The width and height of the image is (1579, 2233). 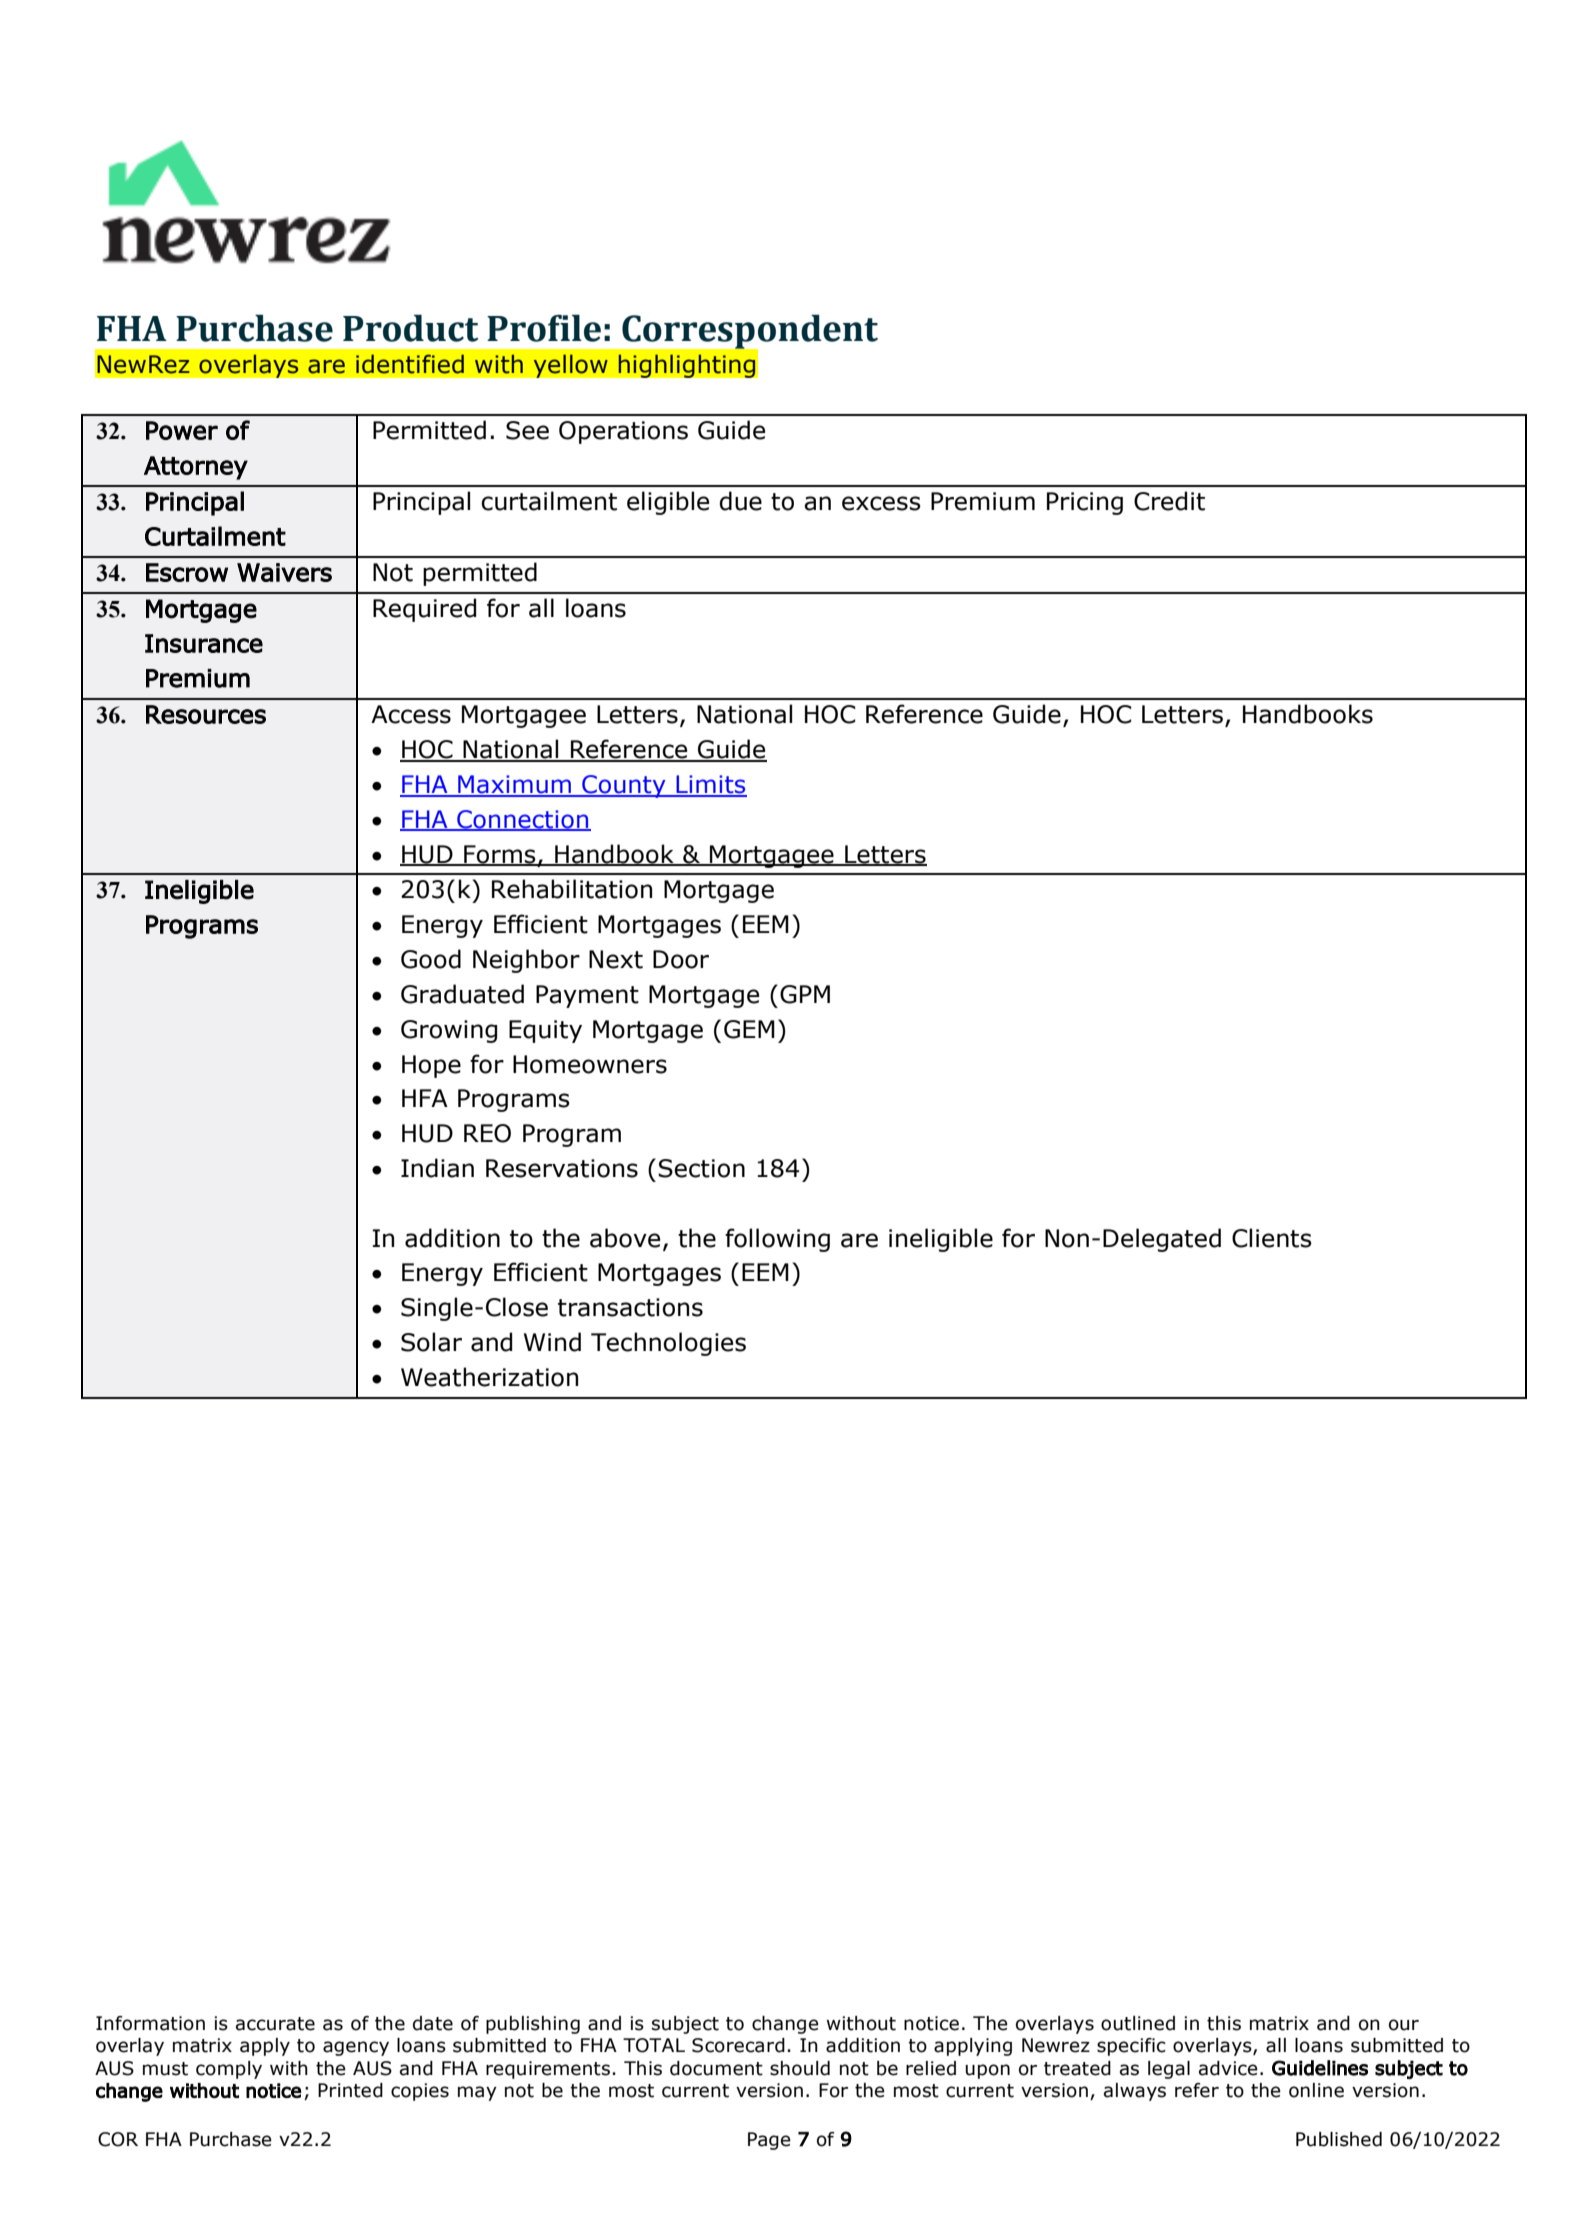 I want to click on Resources, so click(x=206, y=714).
